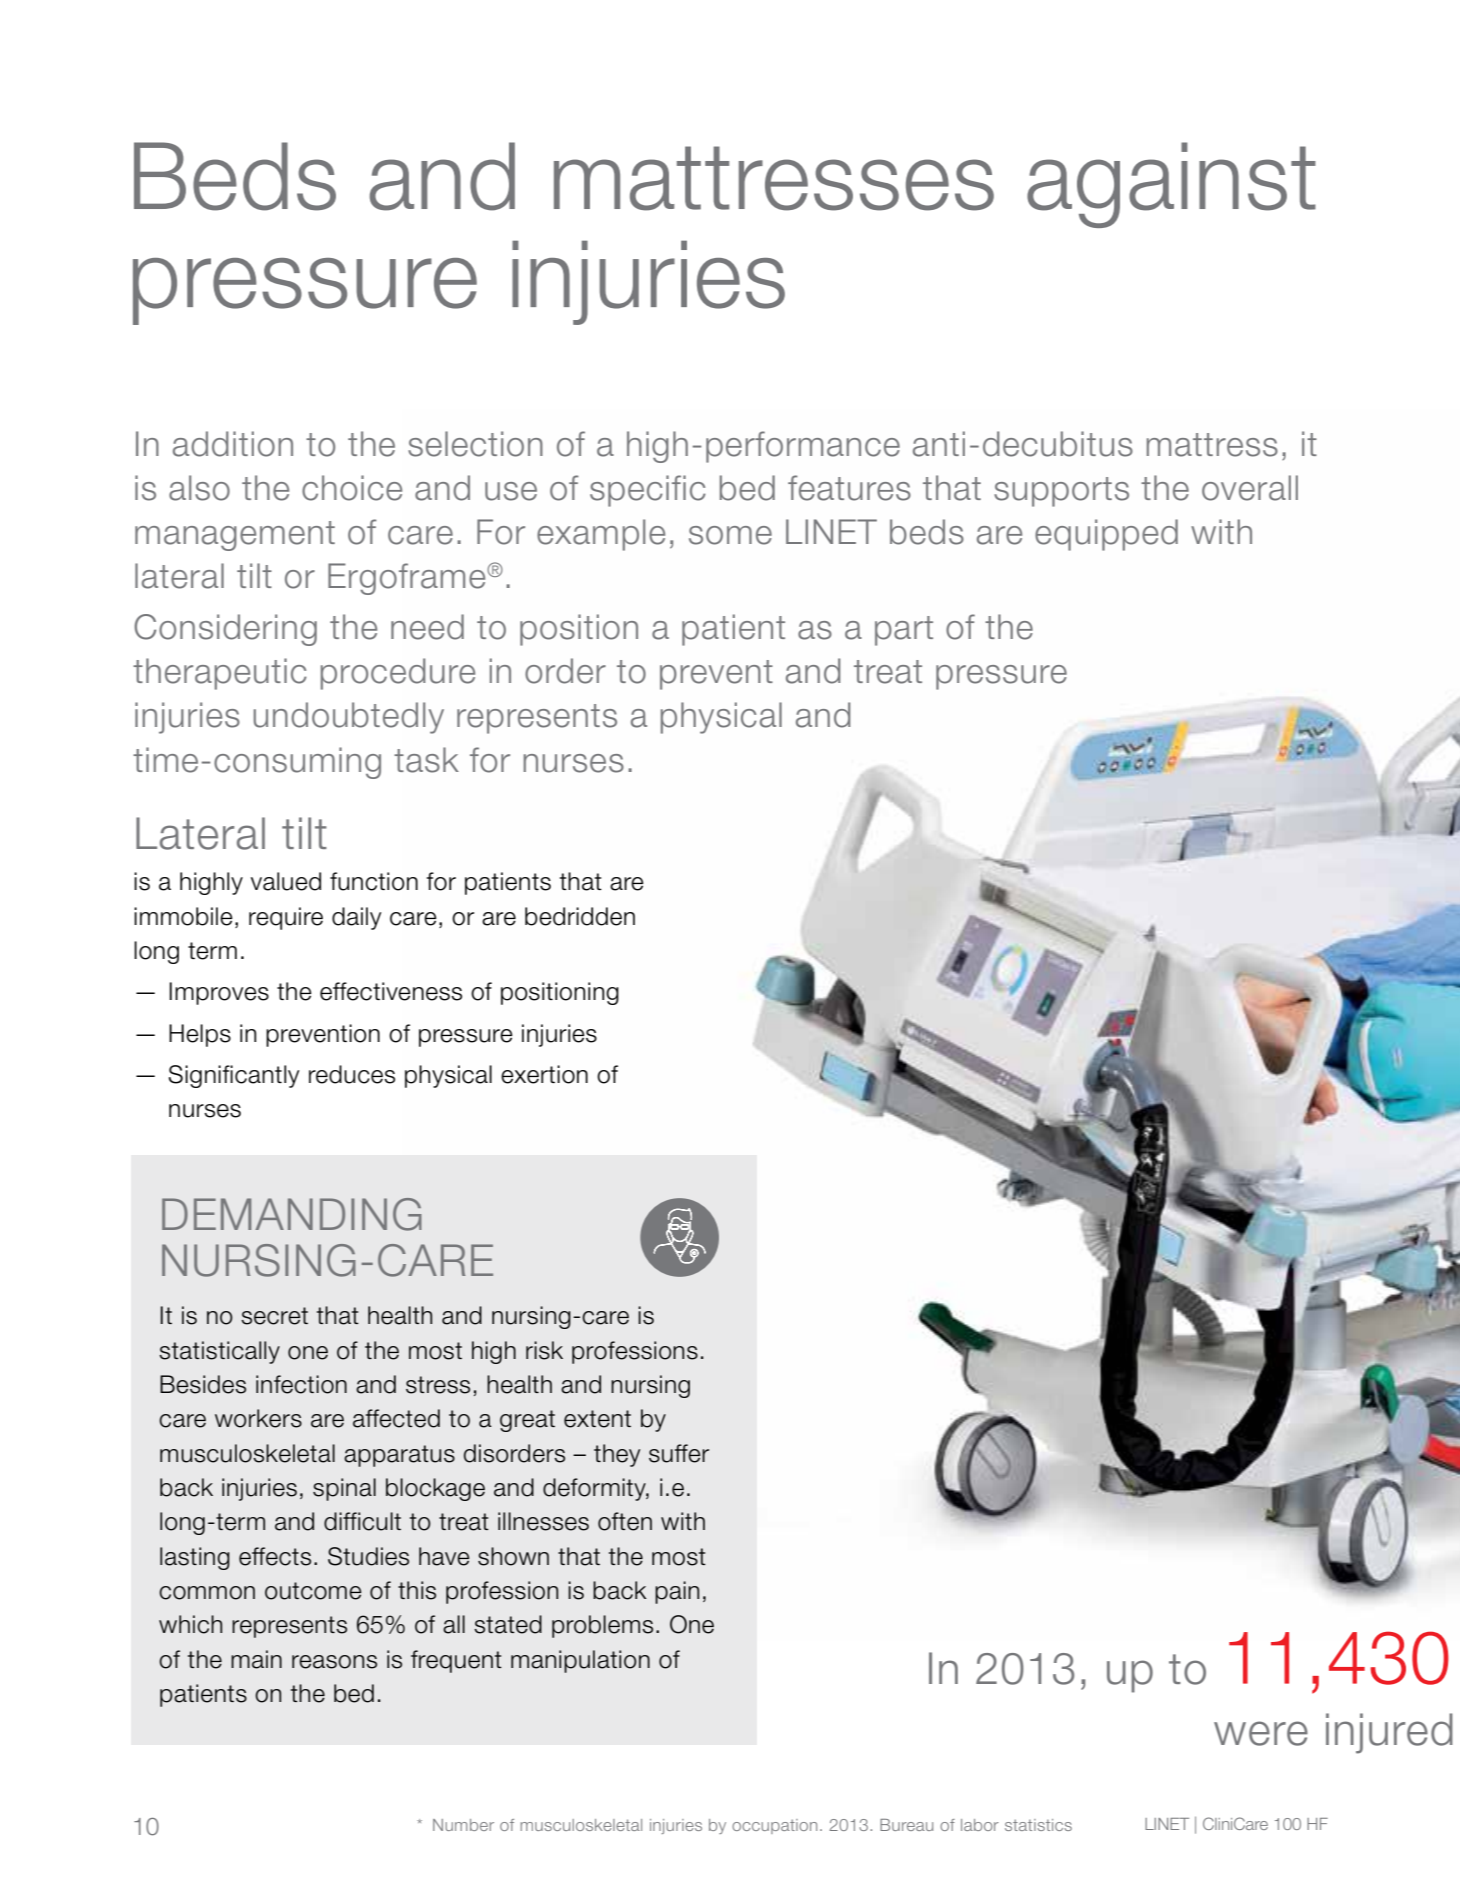 This image has width=1460, height=1877. Describe the element at coordinates (348, 718) in the image. I see `undoubtedly` at that location.
